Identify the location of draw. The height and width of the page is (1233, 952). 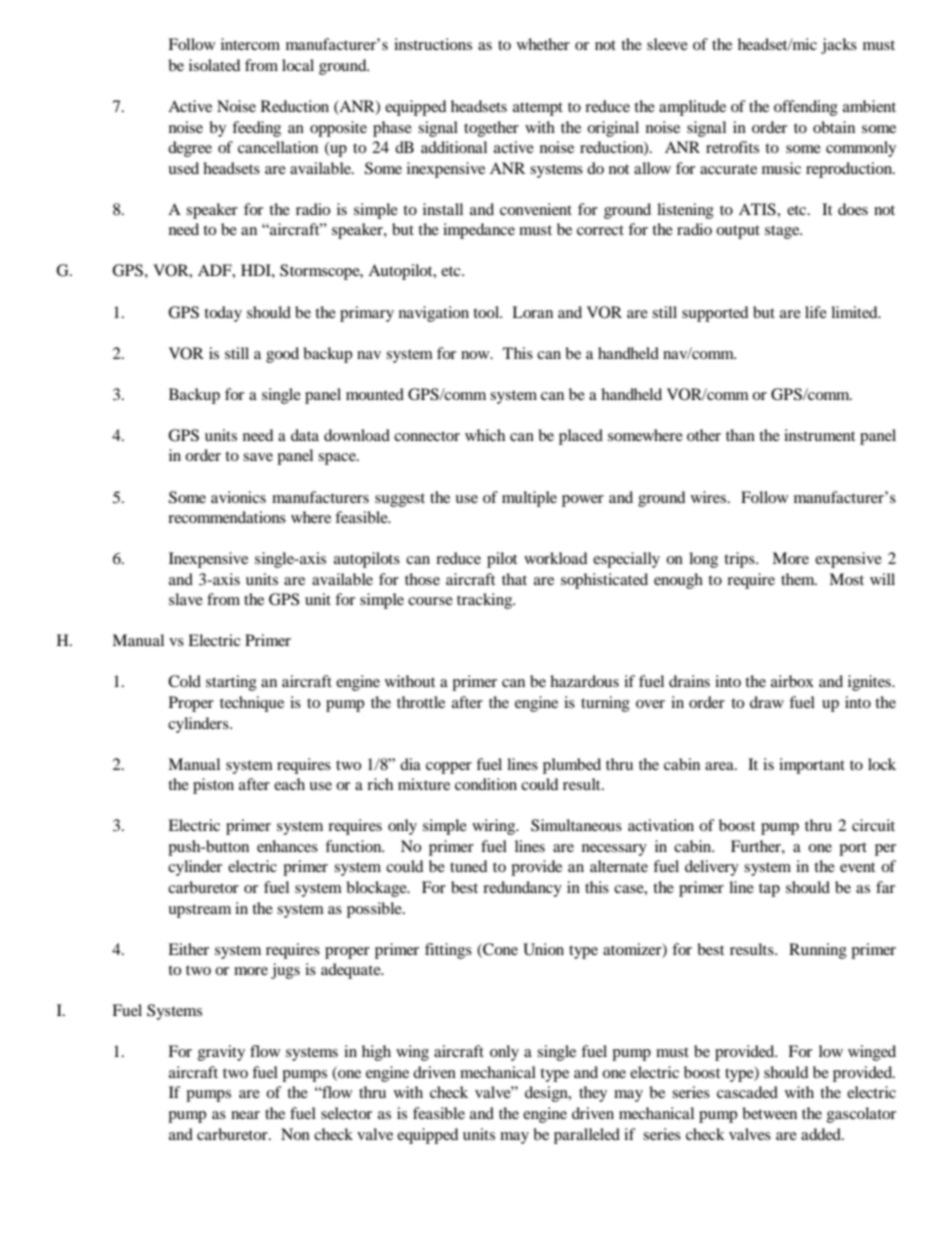
(767, 702).
